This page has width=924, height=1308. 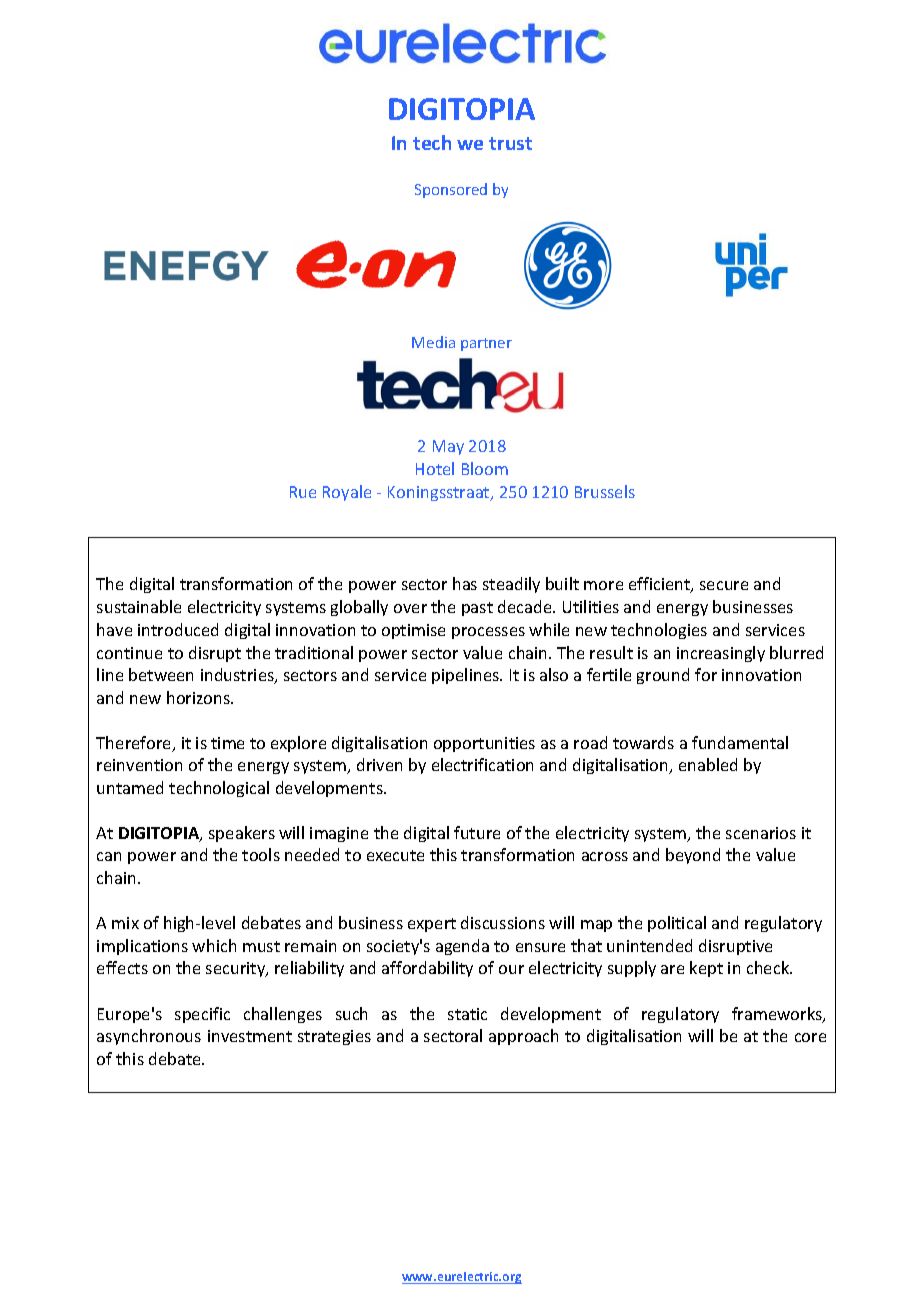 I want to click on processes, so click(x=488, y=633).
